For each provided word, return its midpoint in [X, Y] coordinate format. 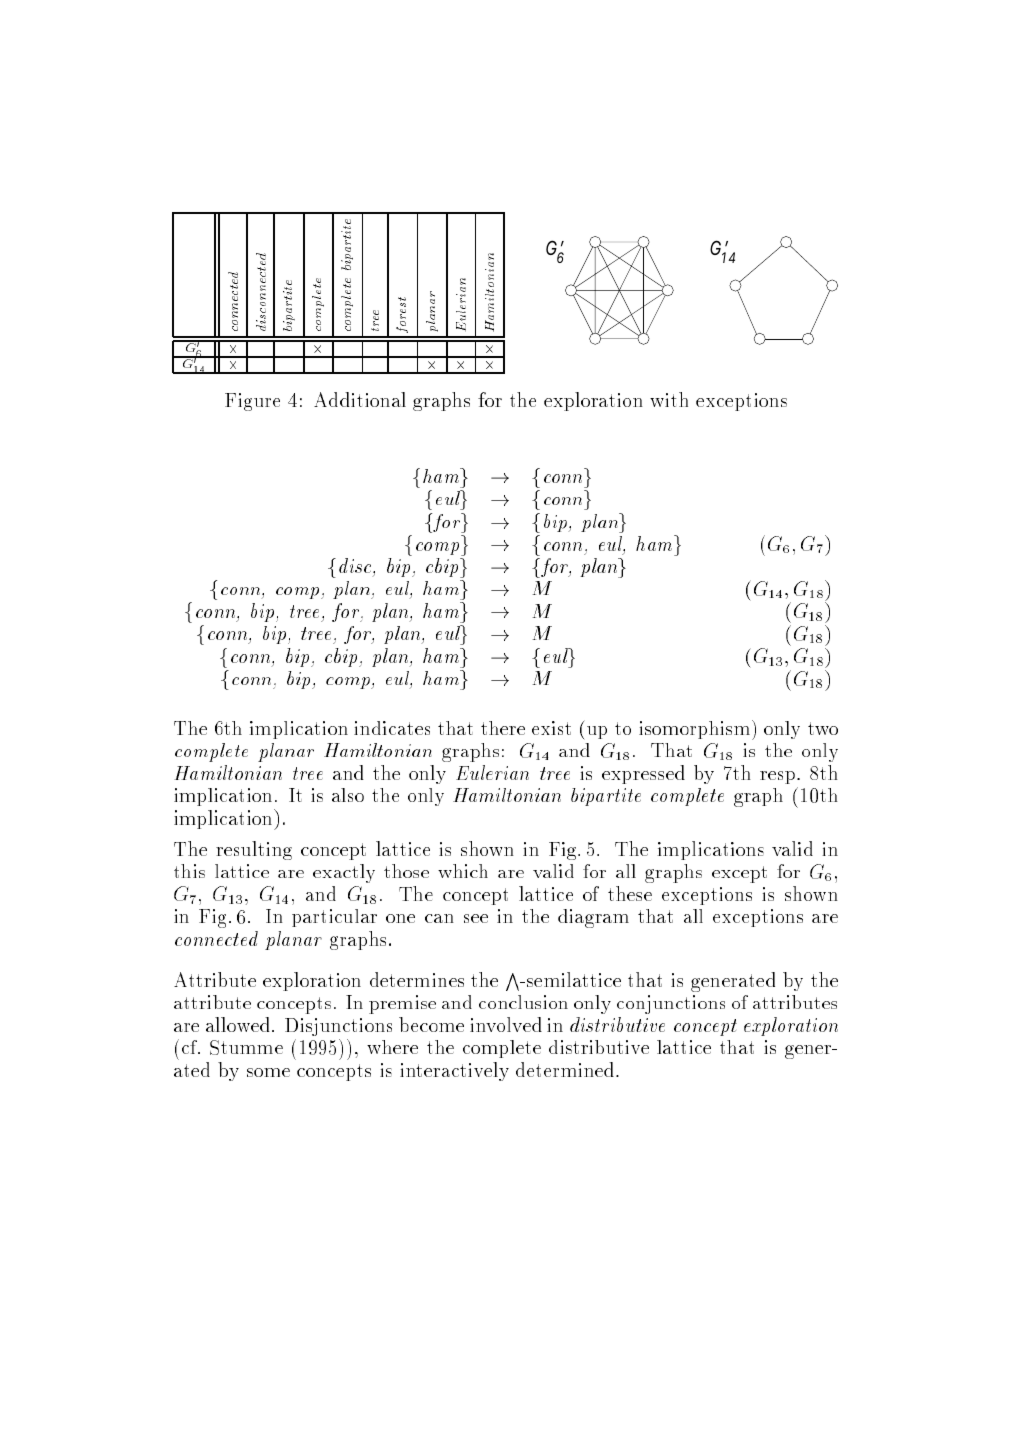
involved [506, 1024]
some [268, 1072]
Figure [252, 402]
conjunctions [671, 1004]
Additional [360, 399]
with [669, 399]
